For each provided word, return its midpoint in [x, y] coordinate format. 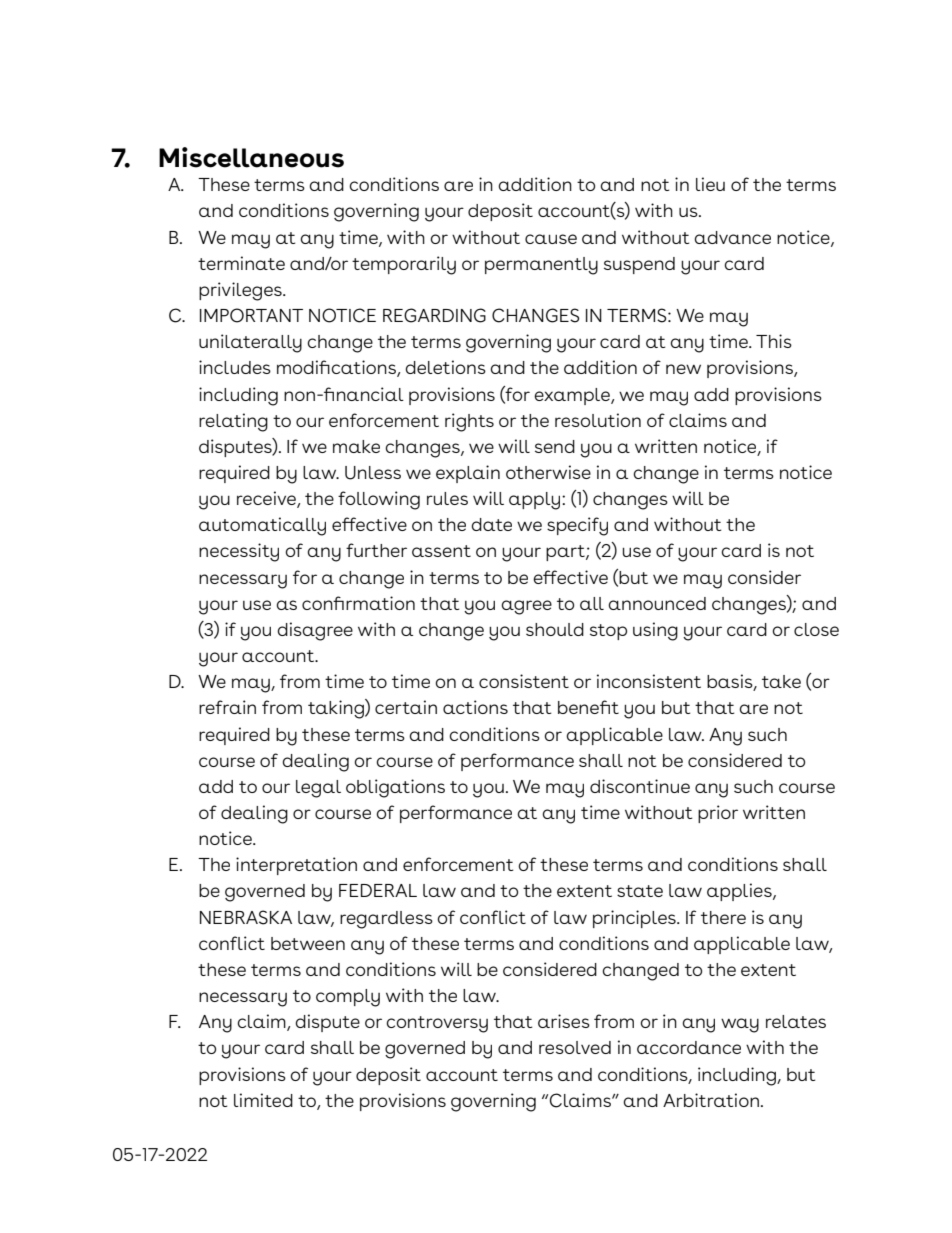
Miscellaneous [251, 157]
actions [475, 707]
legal [318, 789]
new [683, 369]
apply [534, 501]
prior [718, 814]
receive [267, 499]
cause [551, 239]
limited [263, 1100]
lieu [710, 184]
